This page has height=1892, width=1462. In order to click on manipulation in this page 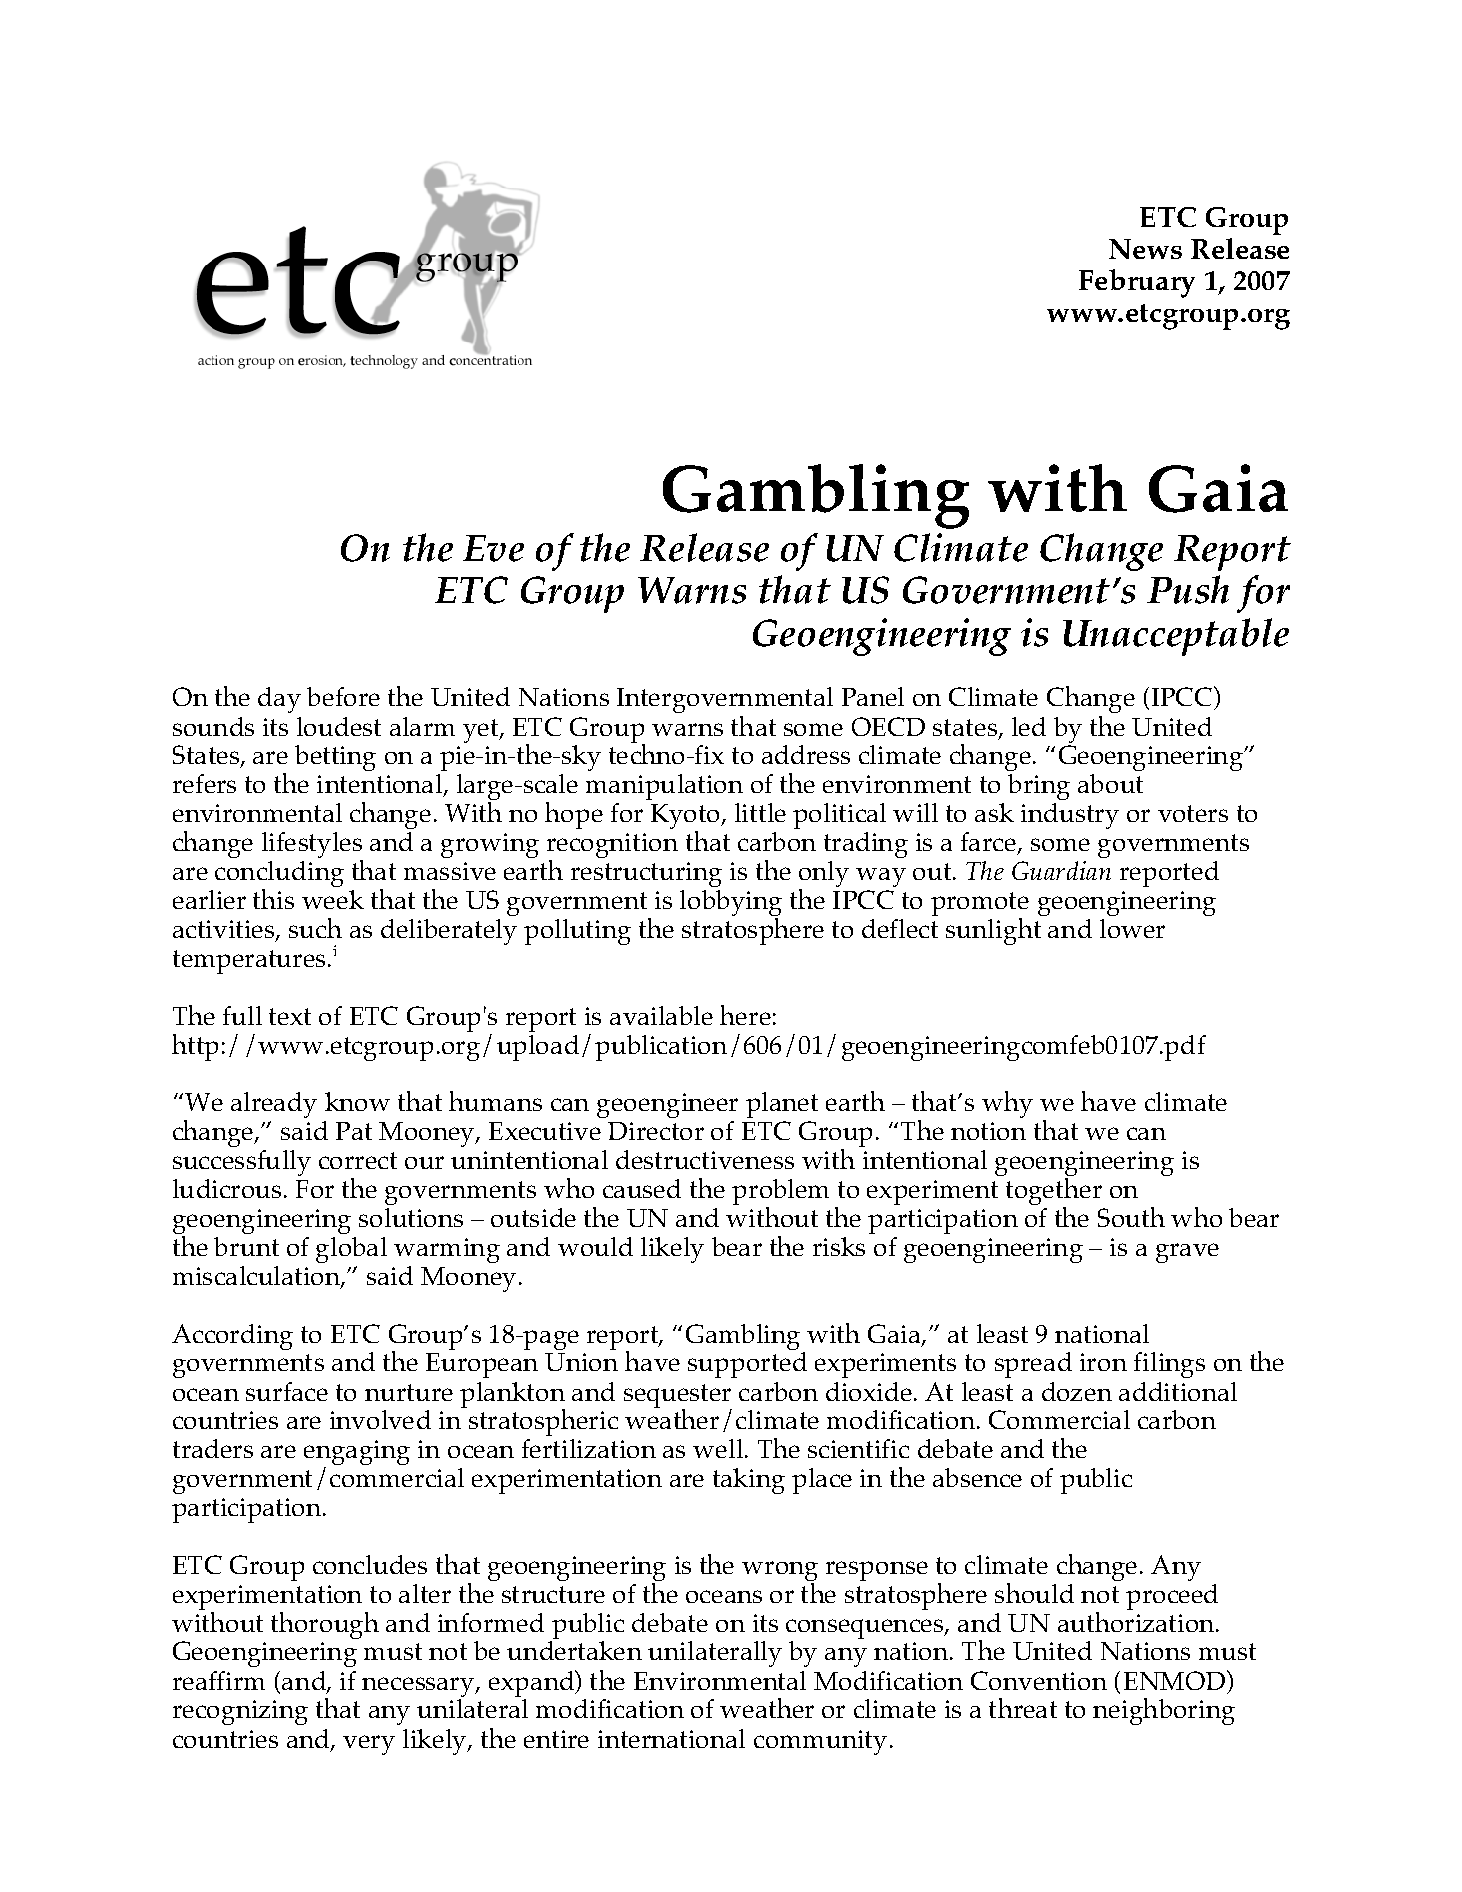, I will do `click(664, 787)`.
